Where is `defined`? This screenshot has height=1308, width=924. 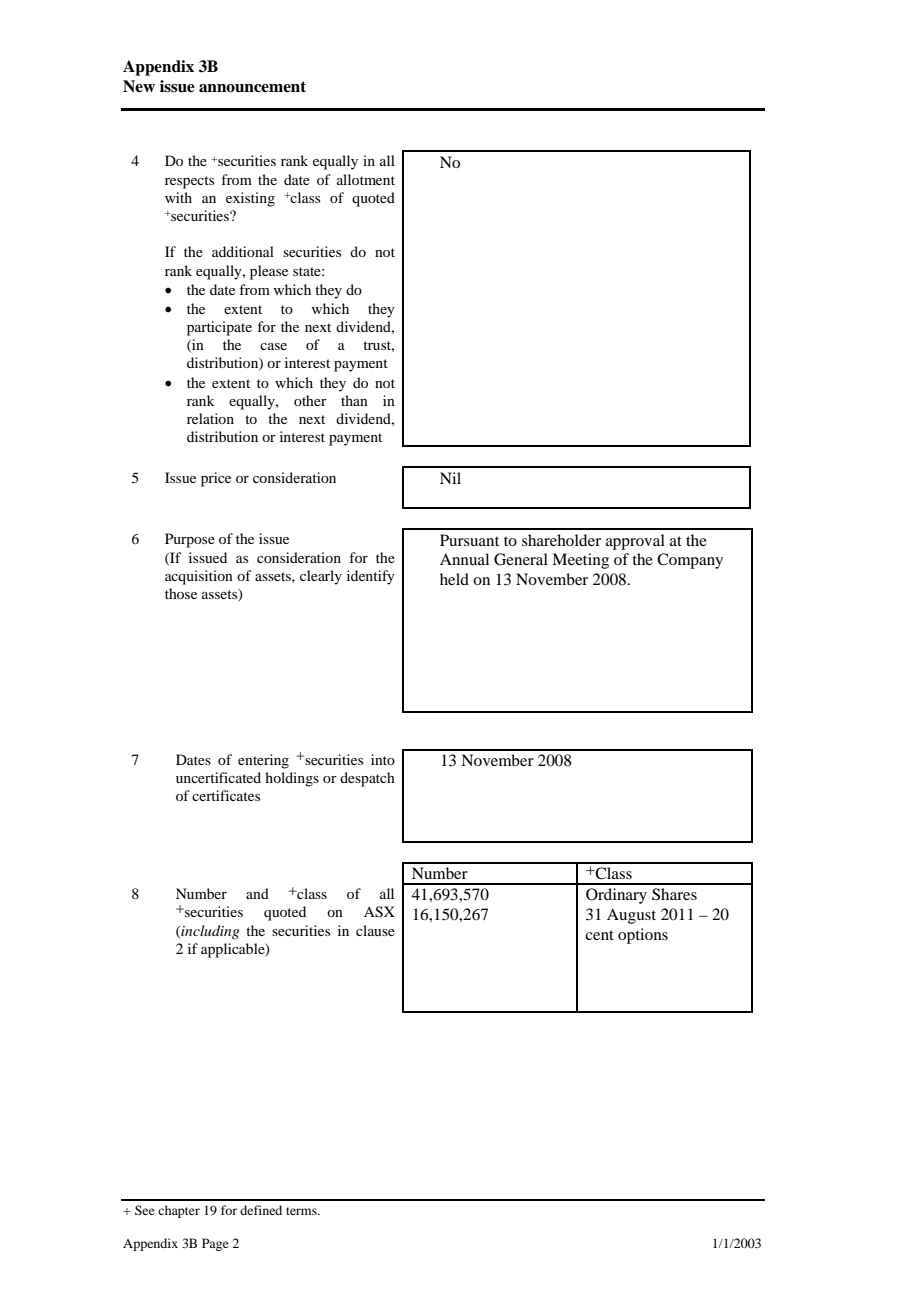
defined is located at coordinates (261, 1210).
